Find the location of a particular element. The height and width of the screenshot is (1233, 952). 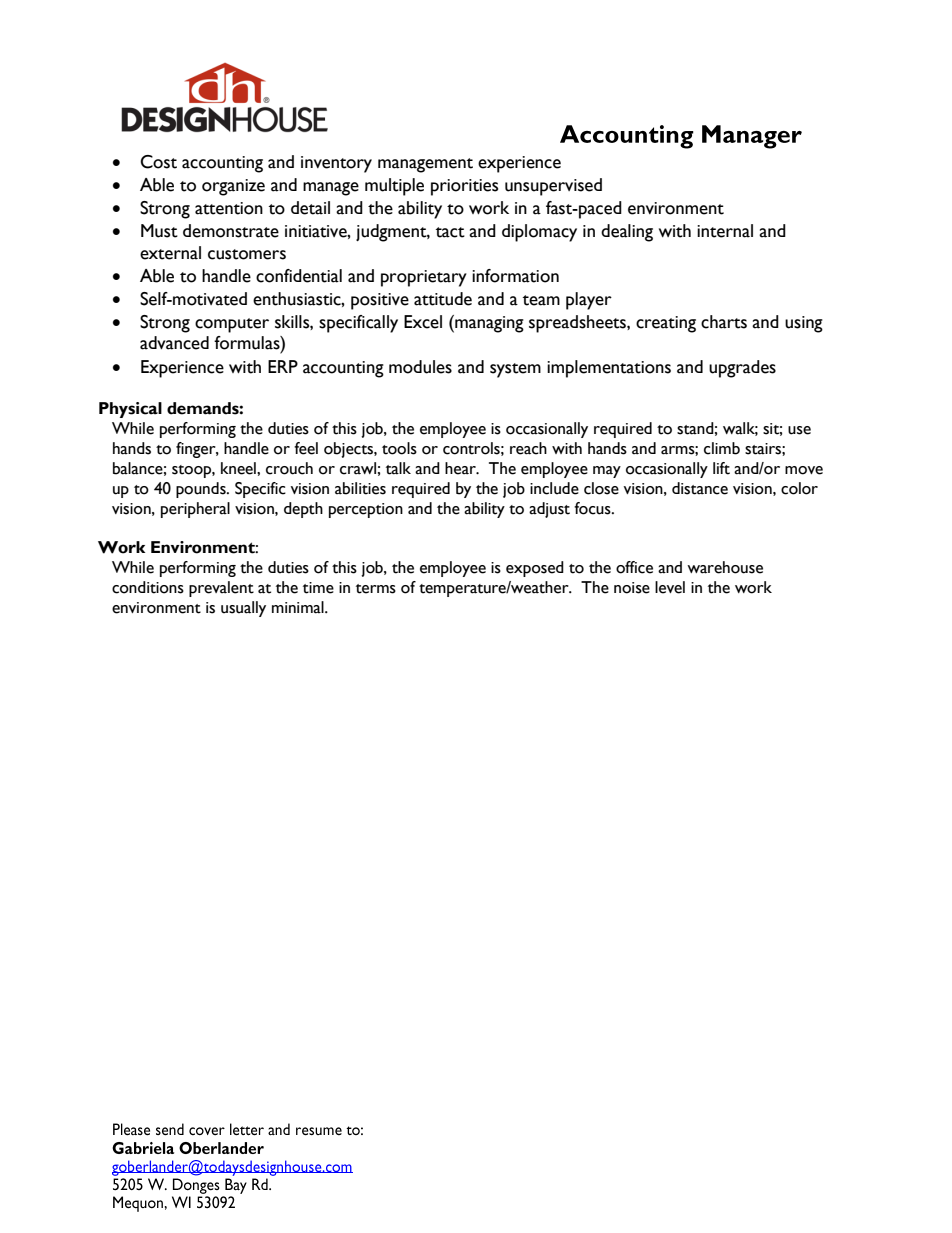

priorities is located at coordinates (464, 187).
